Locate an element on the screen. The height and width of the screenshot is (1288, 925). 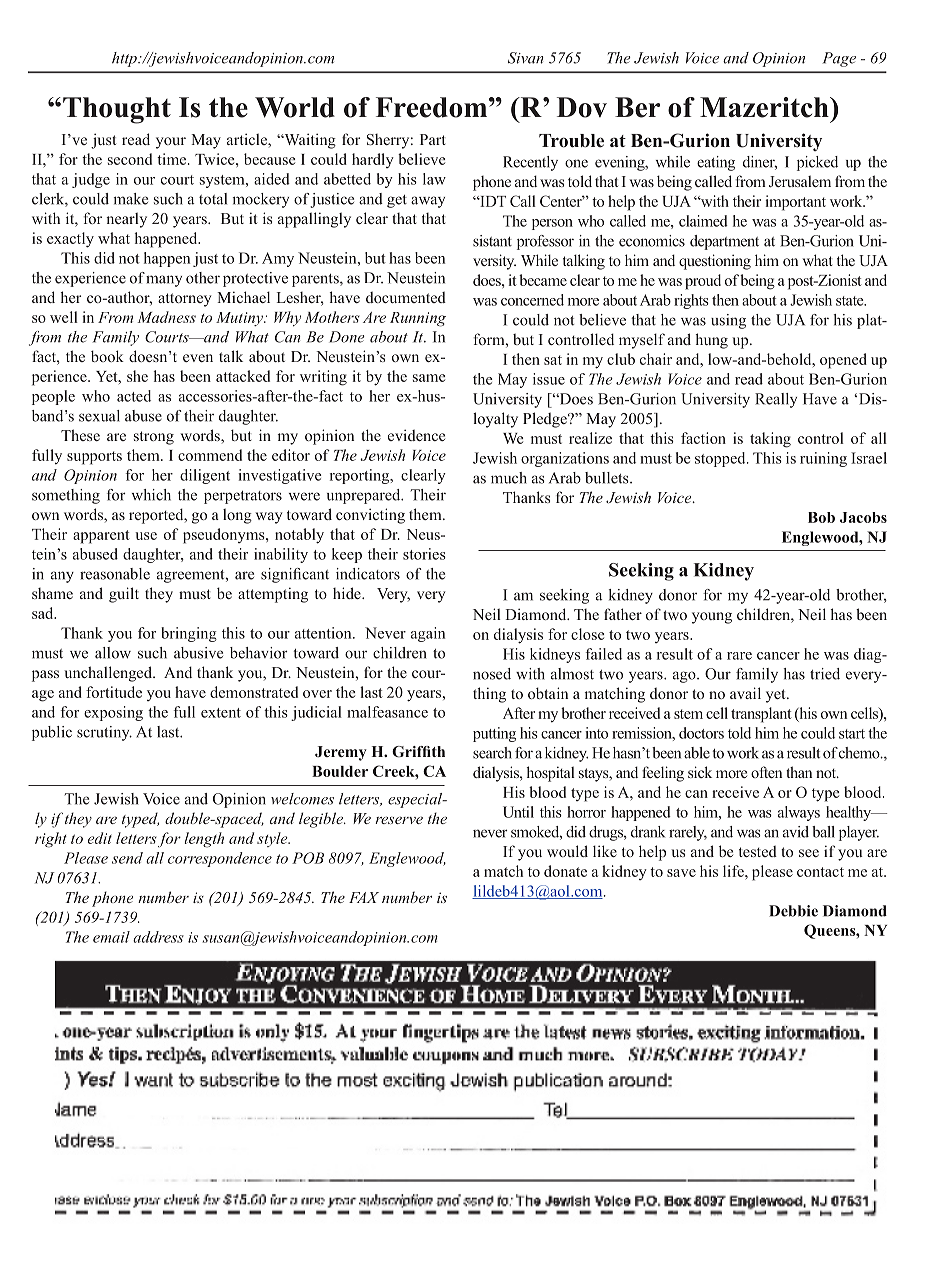
search is located at coordinates (492, 753).
